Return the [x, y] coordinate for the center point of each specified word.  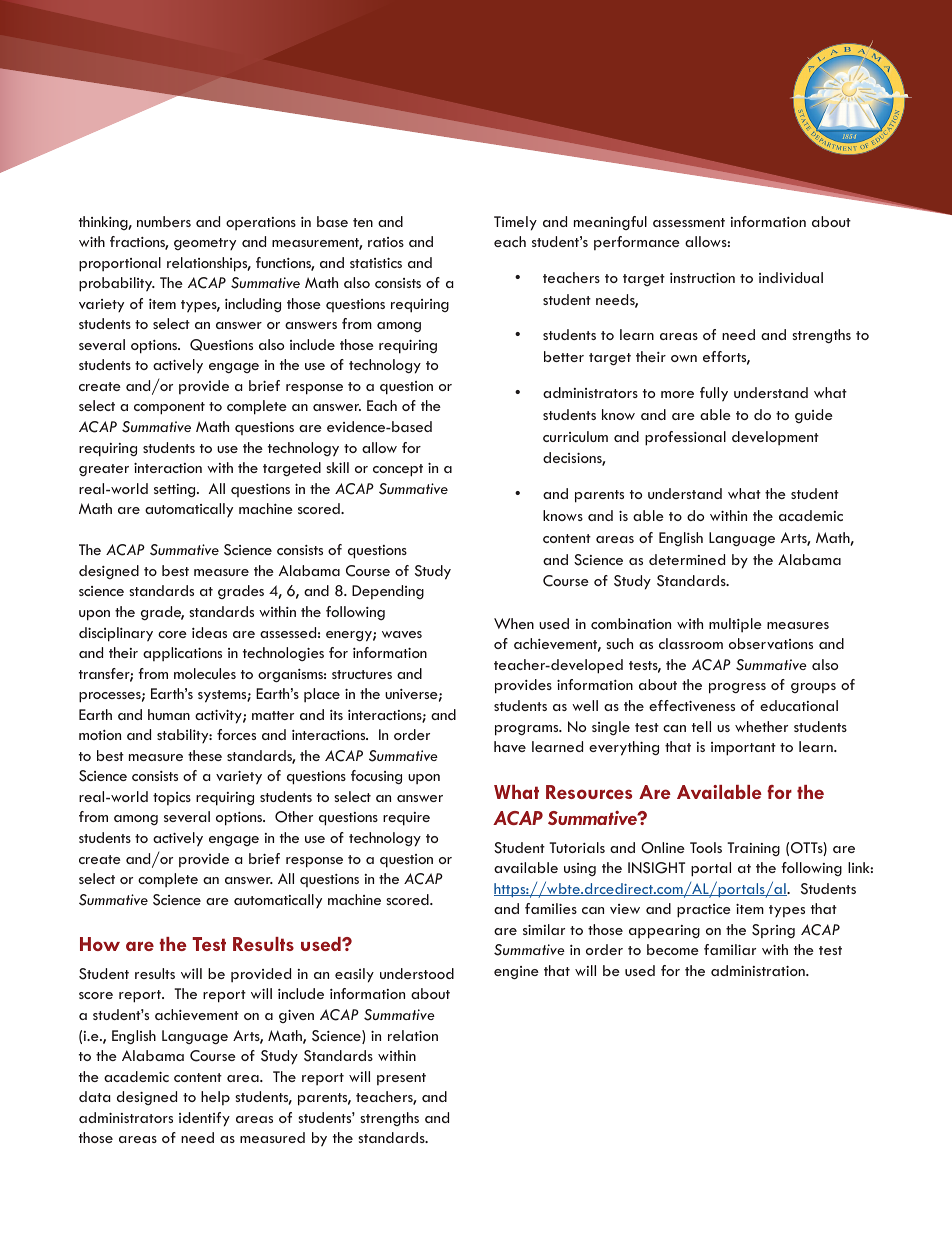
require [406, 819]
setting [176, 490]
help [215, 1098]
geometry [205, 244]
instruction [702, 277]
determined [687, 559]
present [401, 1079]
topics [172, 798]
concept [398, 470]
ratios [386, 242]
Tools [706, 847]
